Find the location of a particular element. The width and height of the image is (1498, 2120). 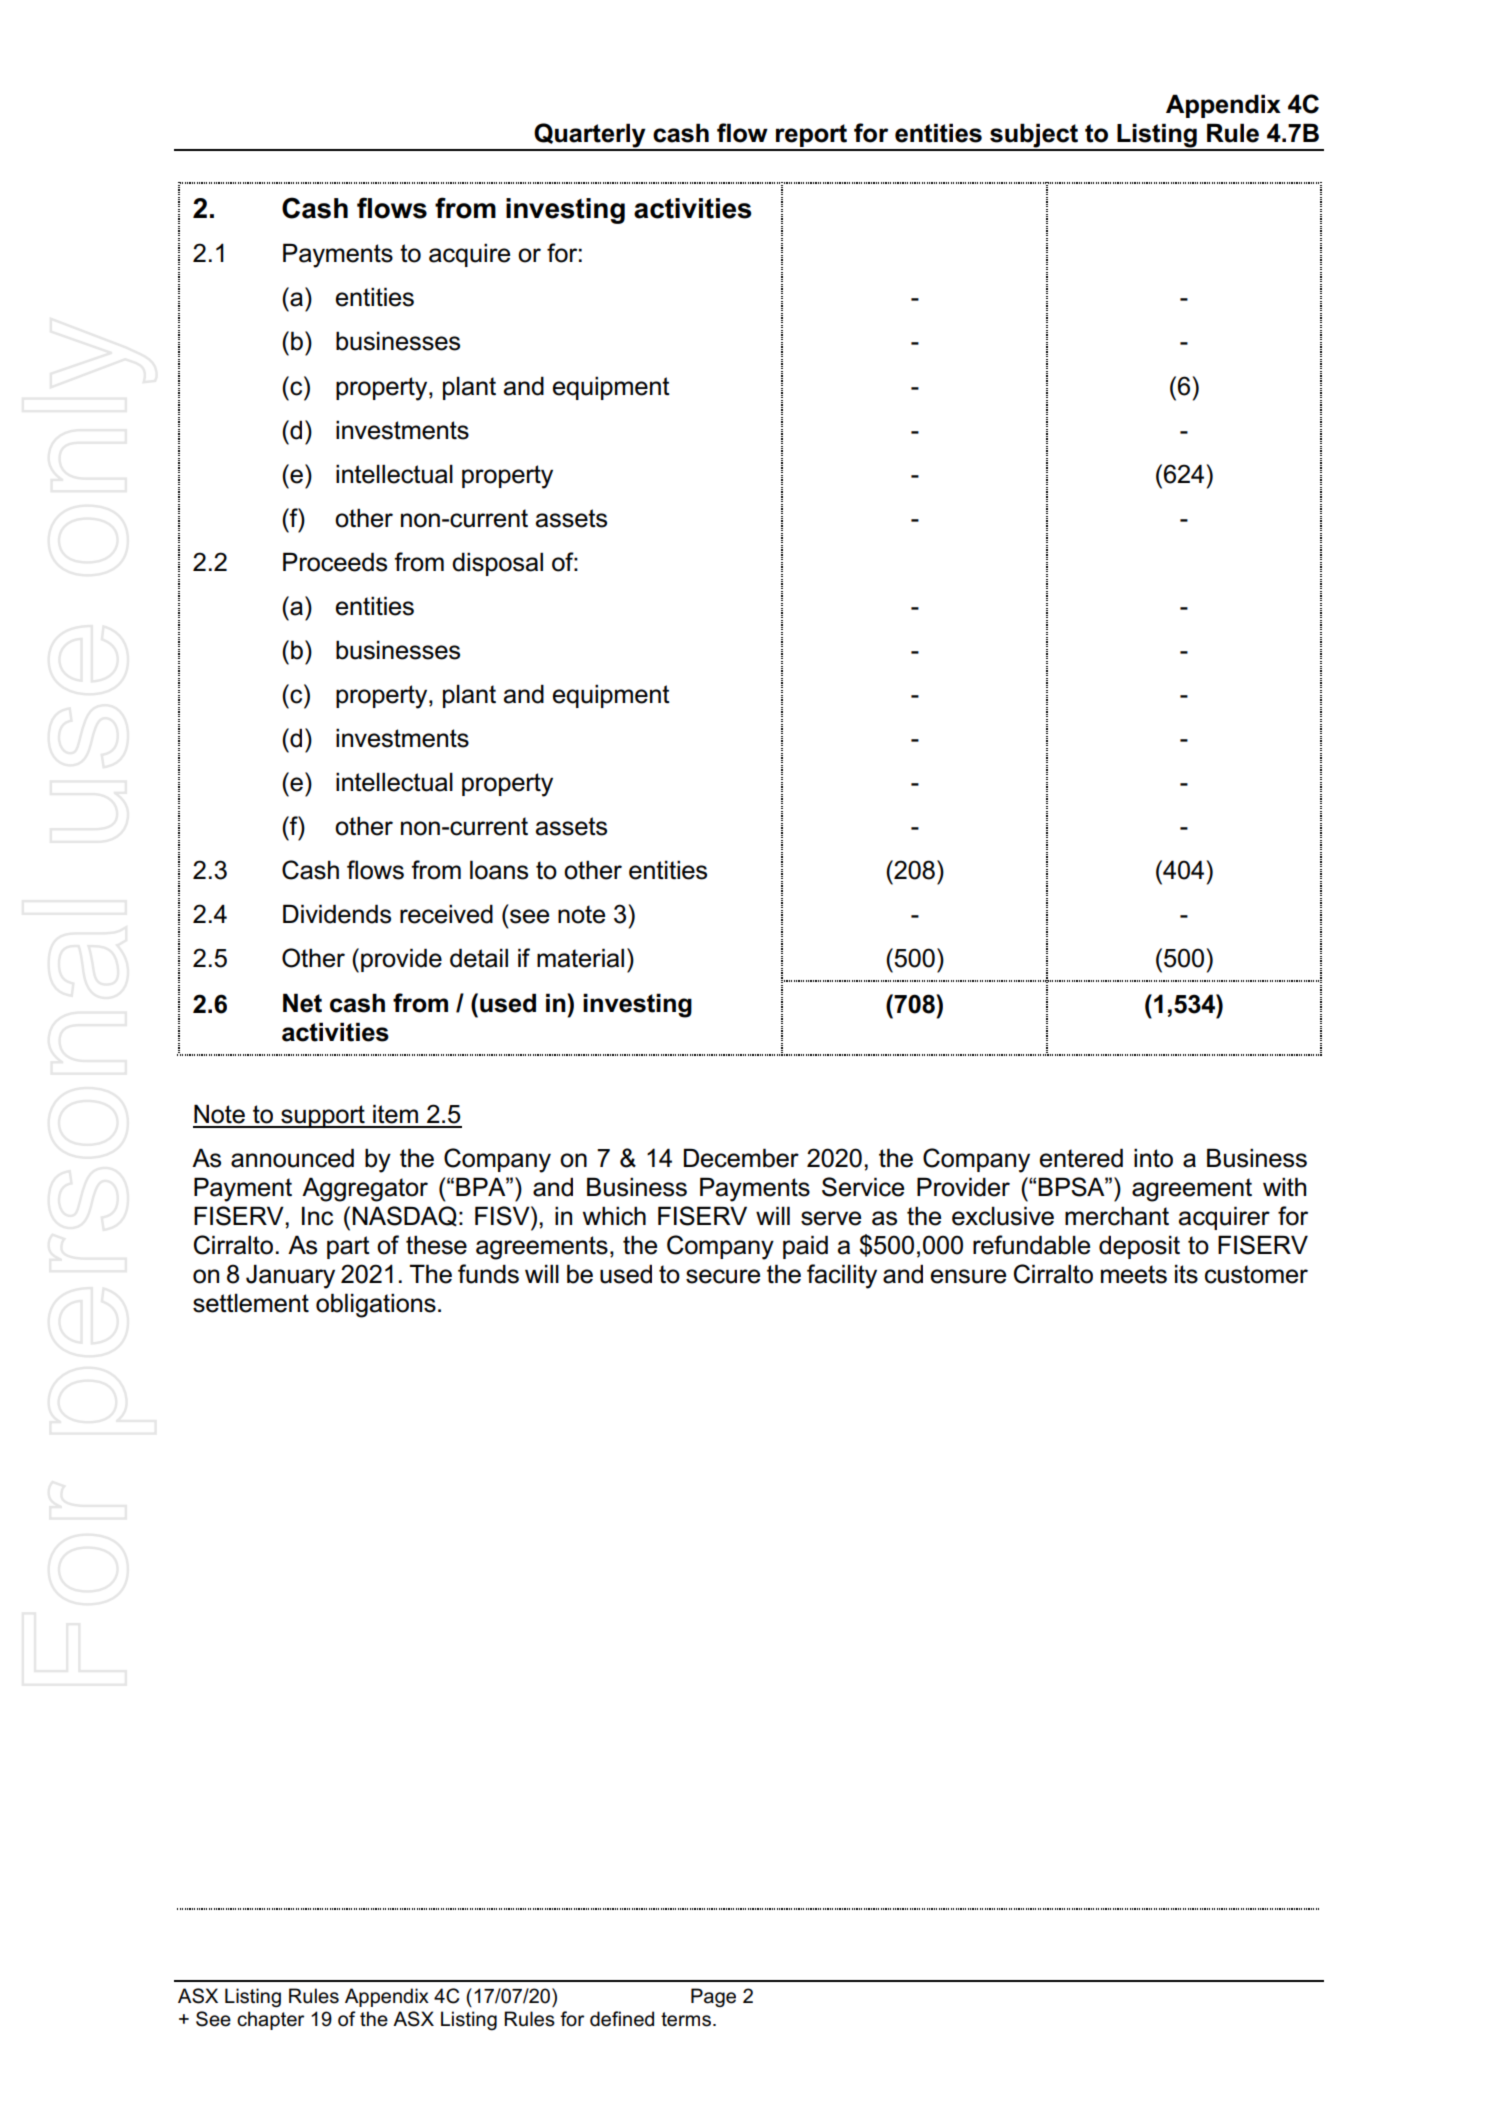

secure is located at coordinates (723, 1276).
